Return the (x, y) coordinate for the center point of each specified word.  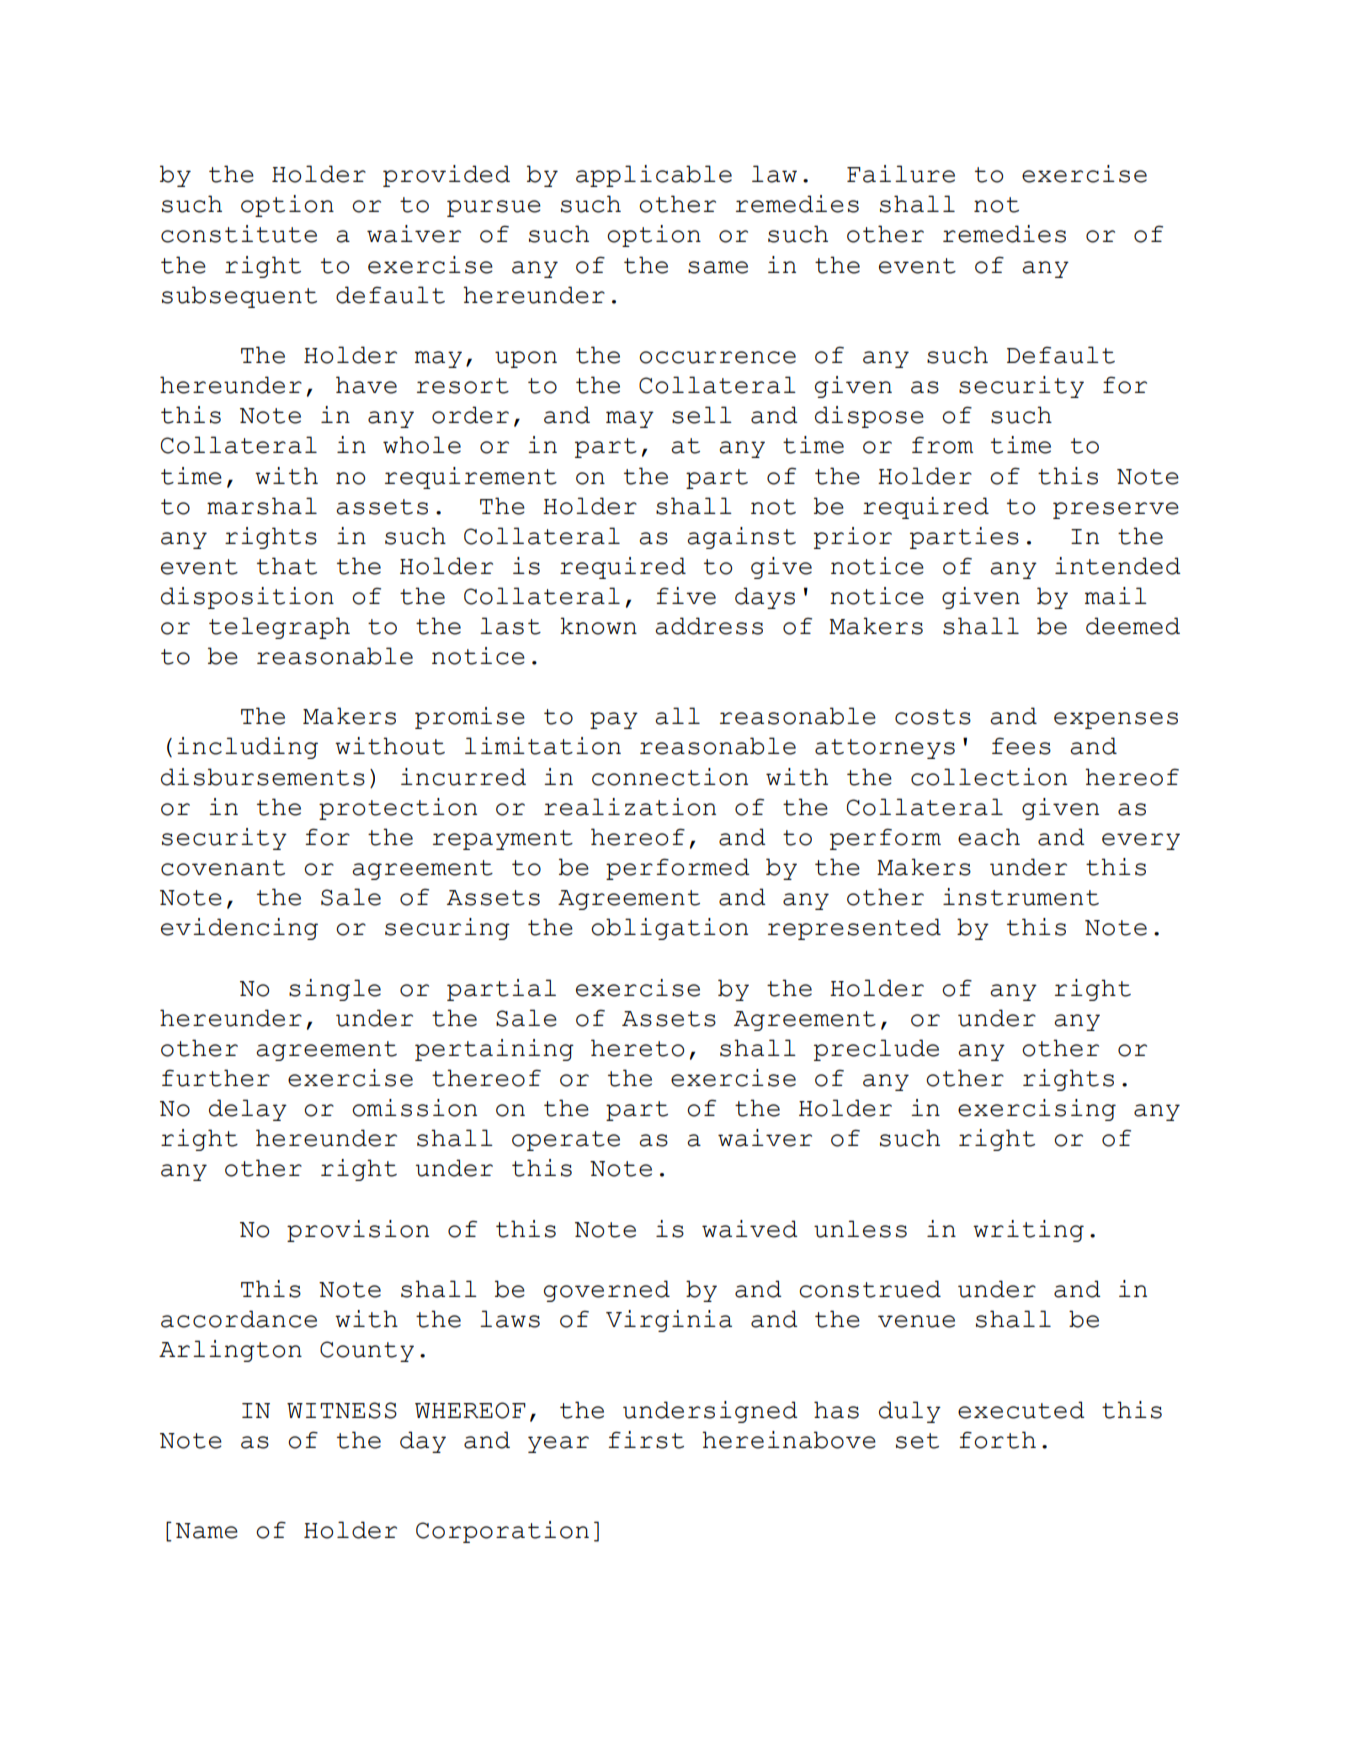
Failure (901, 174)
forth (997, 1440)
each (989, 837)
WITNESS (342, 1410)
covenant (223, 868)
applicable (654, 176)
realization (630, 807)
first (646, 1440)
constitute (239, 234)
